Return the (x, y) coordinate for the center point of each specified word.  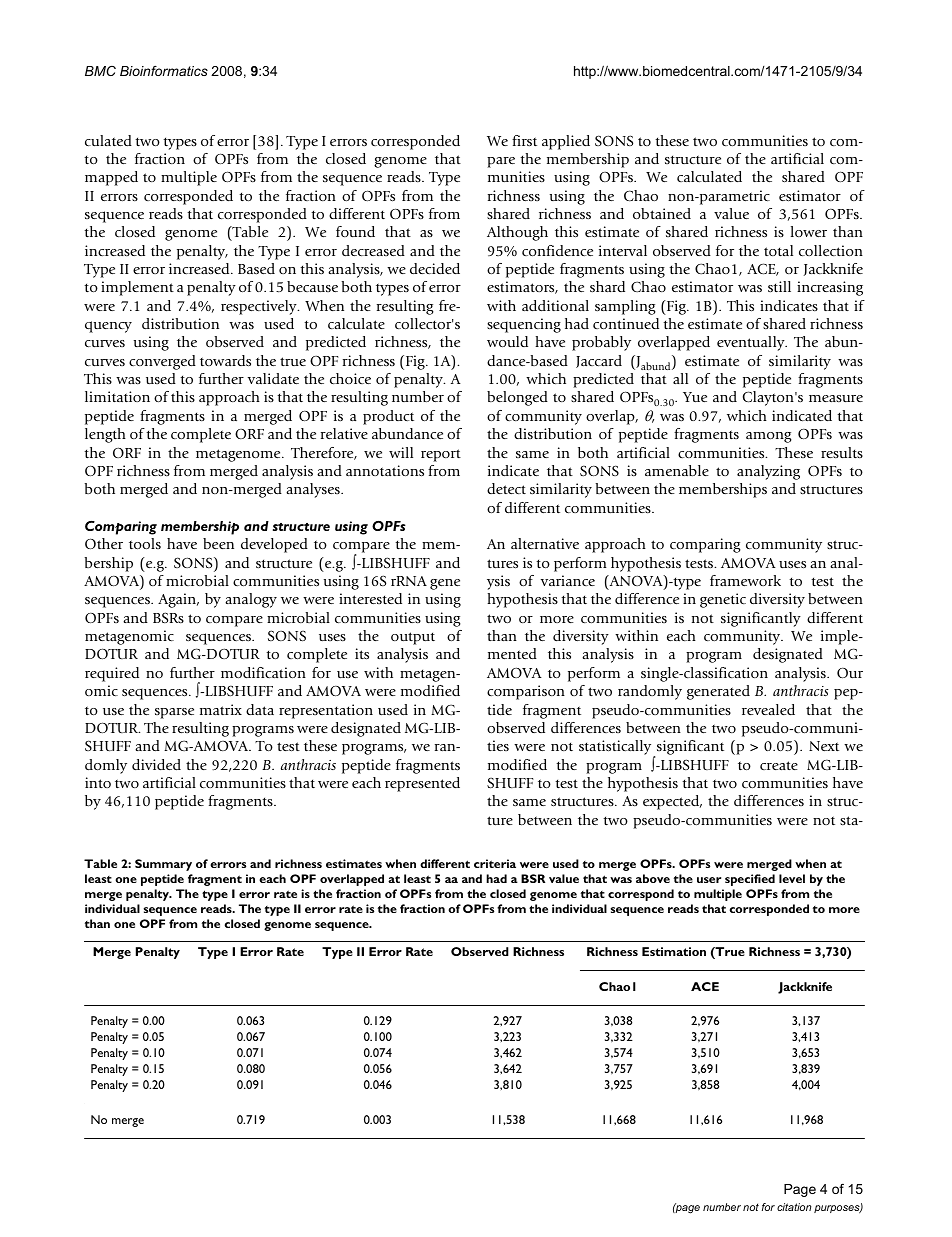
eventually (752, 343)
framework (745, 580)
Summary (163, 865)
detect (506, 488)
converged (162, 362)
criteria (495, 863)
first (524, 140)
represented (422, 784)
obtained (662, 213)
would (507, 341)
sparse (174, 713)
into (98, 782)
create (779, 765)
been (218, 543)
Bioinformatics (164, 70)
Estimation (674, 951)
